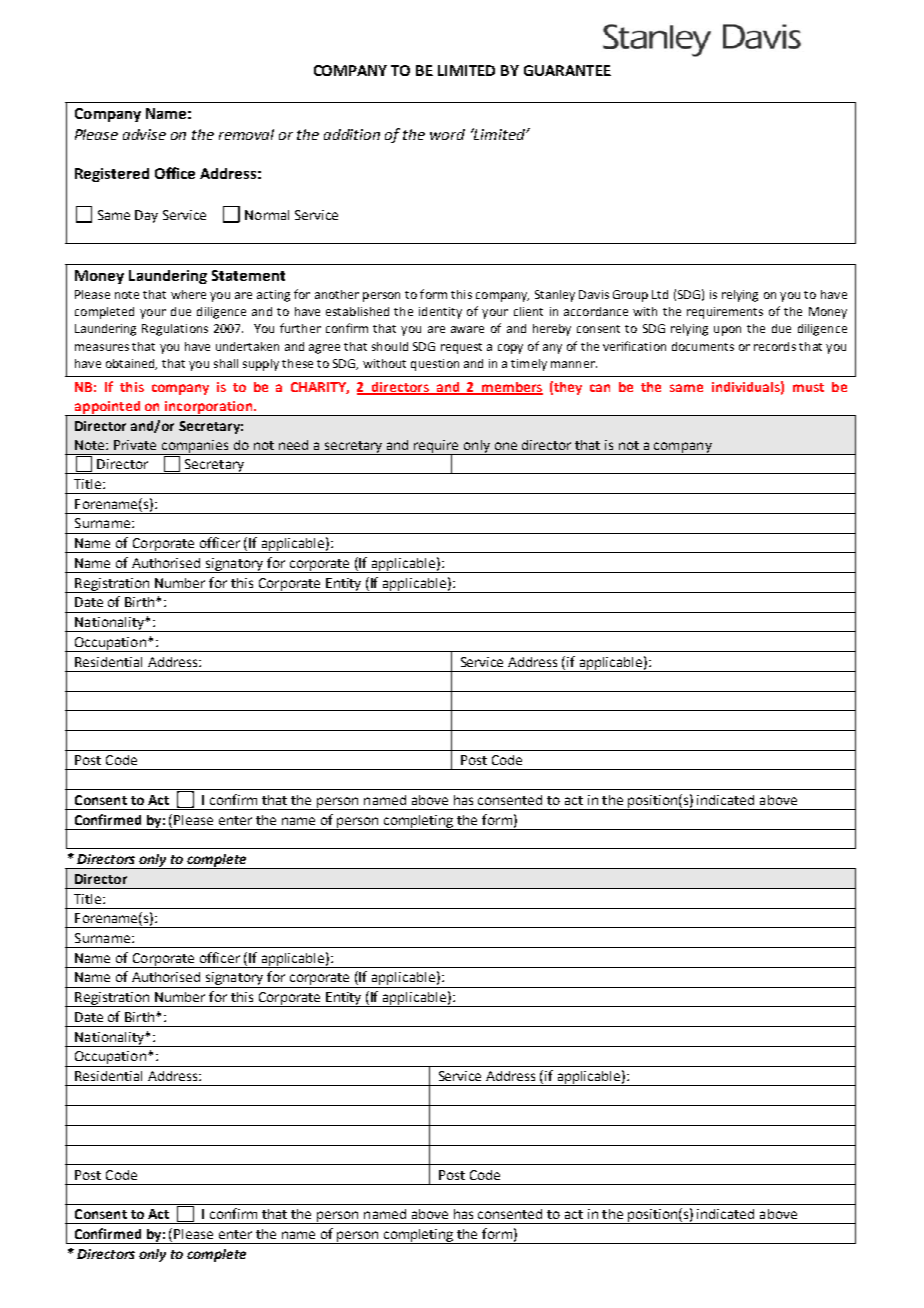 This image has height=1308, width=924. What do you see at coordinates (555, 296) in the image?
I see `Stanley` at bounding box center [555, 296].
